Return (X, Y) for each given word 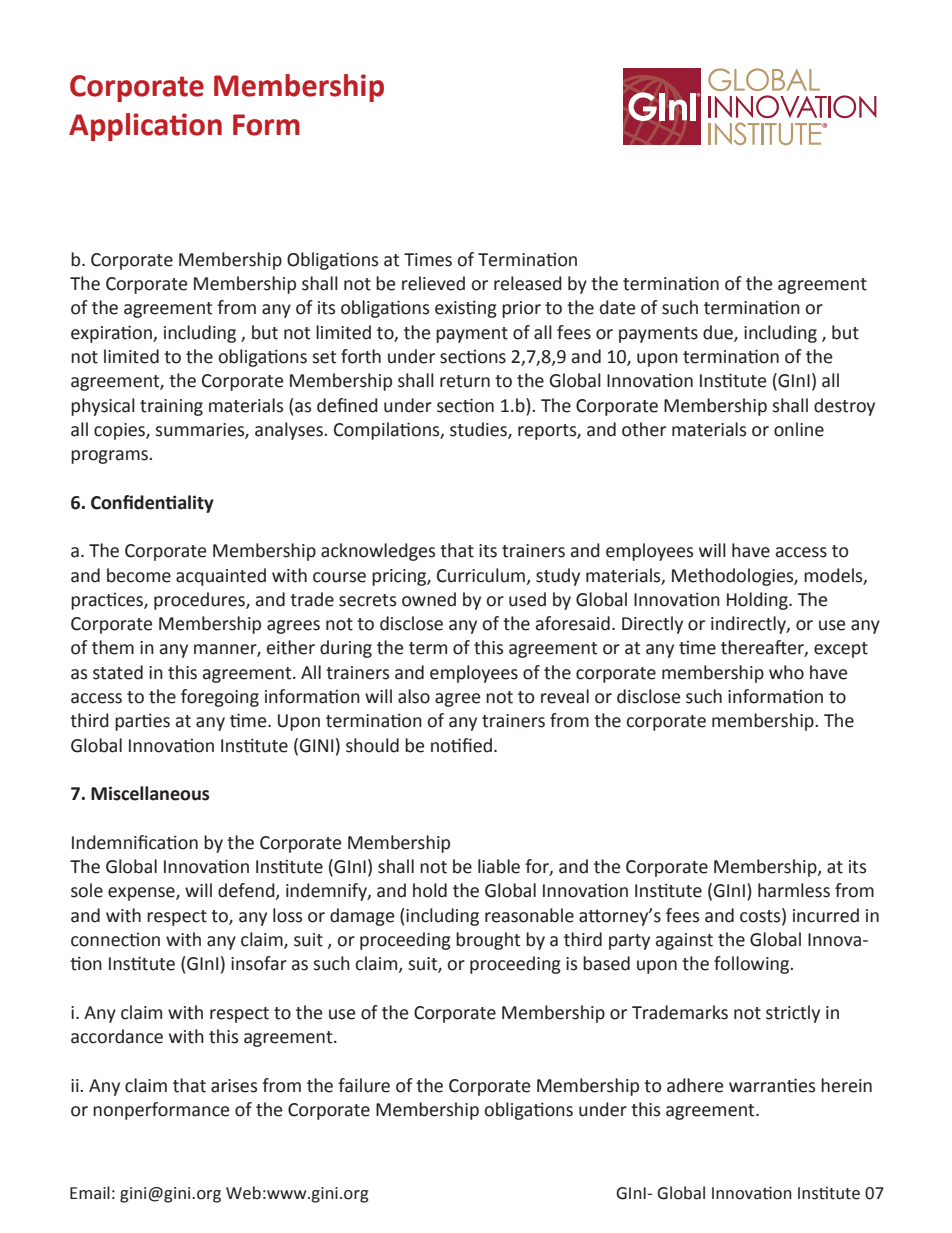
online (799, 429)
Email (90, 1193)
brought (488, 941)
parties (142, 722)
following (753, 965)
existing (466, 309)
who (786, 672)
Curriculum (481, 575)
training (171, 407)
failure (364, 1085)
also (414, 696)
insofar (259, 963)
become (139, 575)
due (719, 333)
